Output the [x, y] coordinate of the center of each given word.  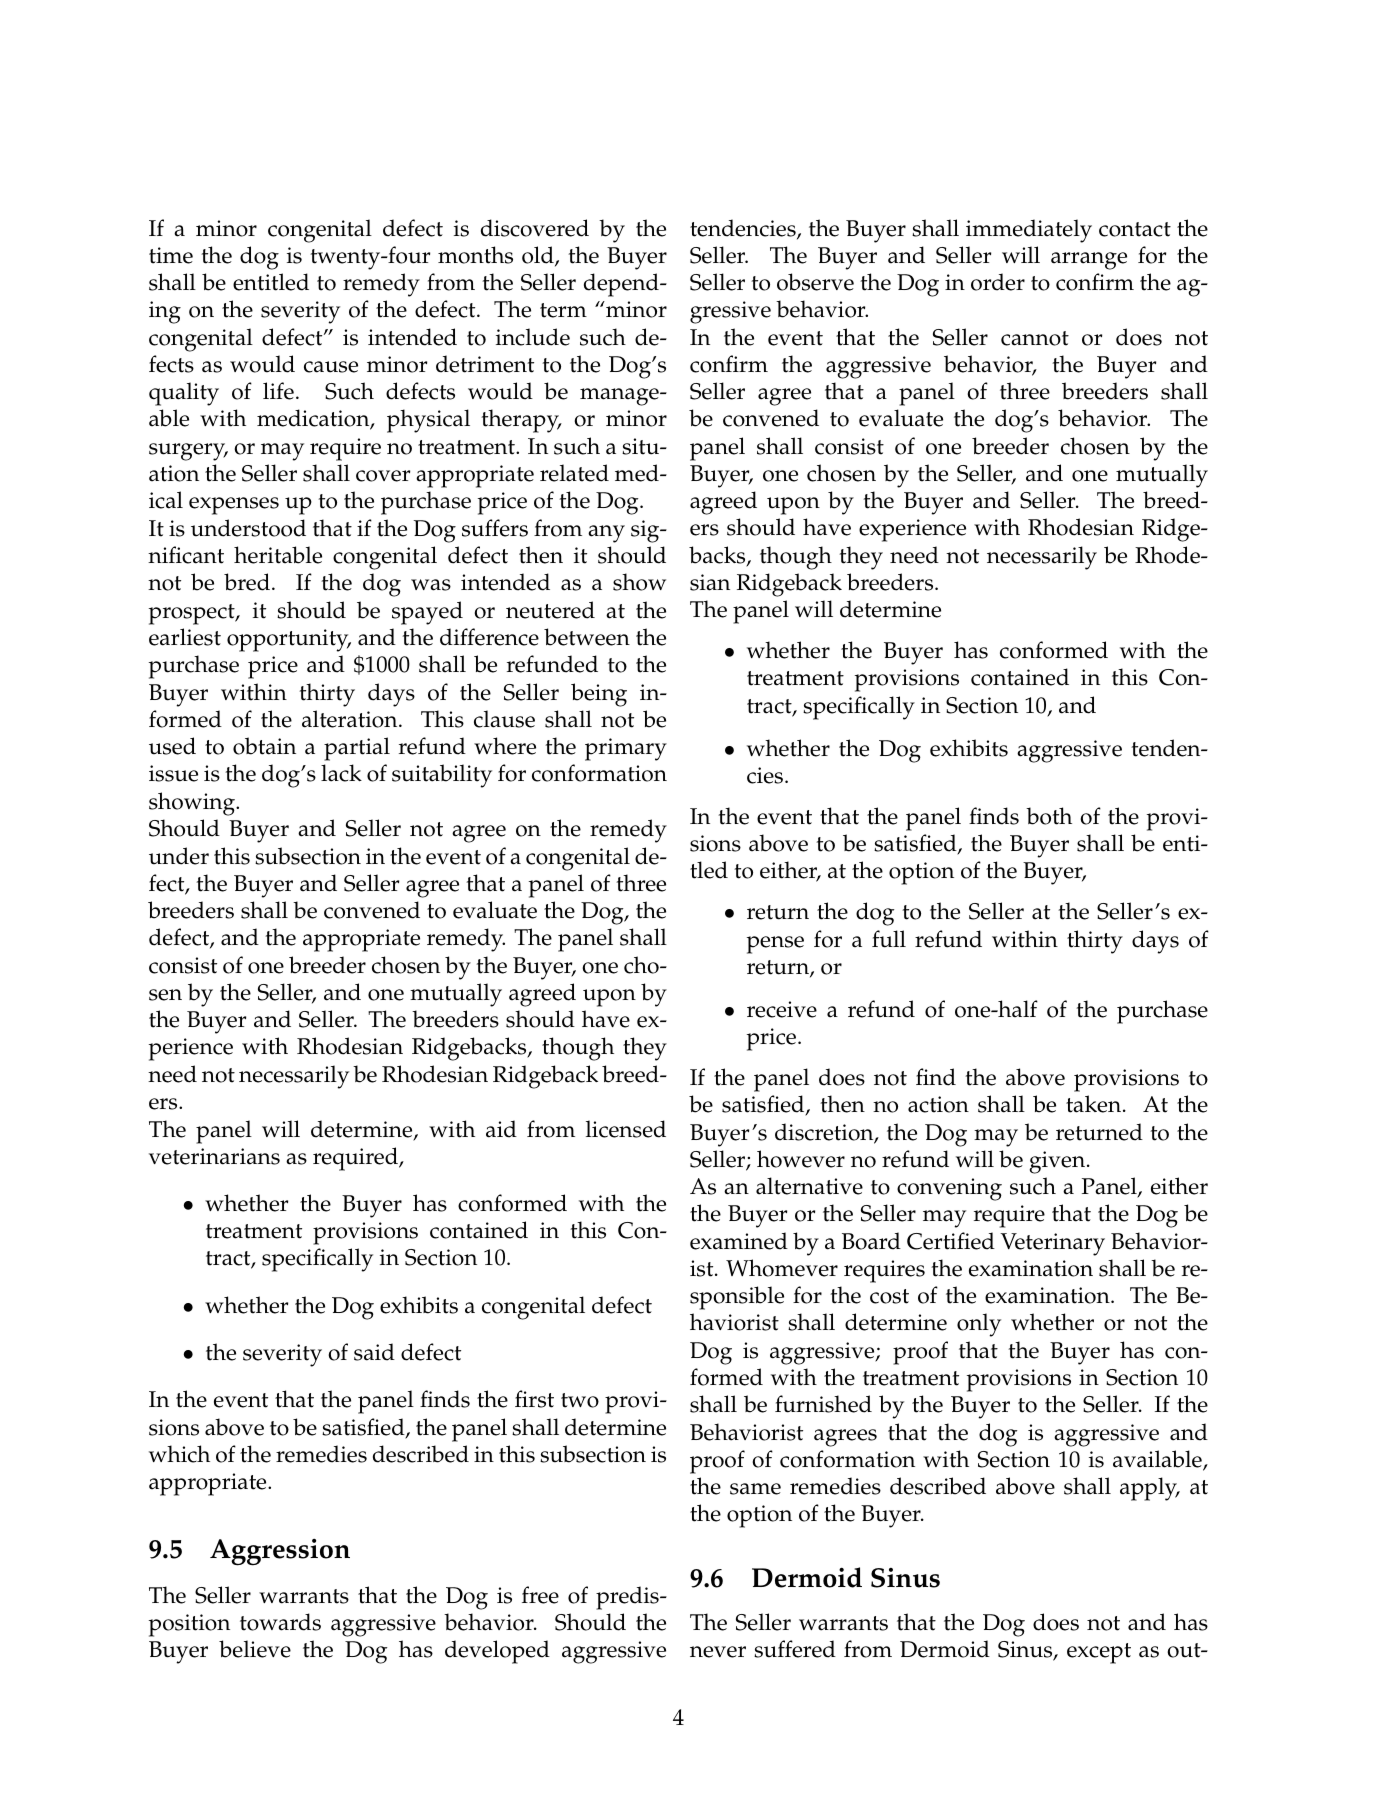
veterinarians [214, 1156]
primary [626, 749]
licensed [626, 1129]
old [539, 256]
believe [255, 1649]
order [998, 282]
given [1058, 1162]
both [1049, 816]
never [718, 1652]
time [171, 255]
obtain [264, 746]
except [1099, 1653]
